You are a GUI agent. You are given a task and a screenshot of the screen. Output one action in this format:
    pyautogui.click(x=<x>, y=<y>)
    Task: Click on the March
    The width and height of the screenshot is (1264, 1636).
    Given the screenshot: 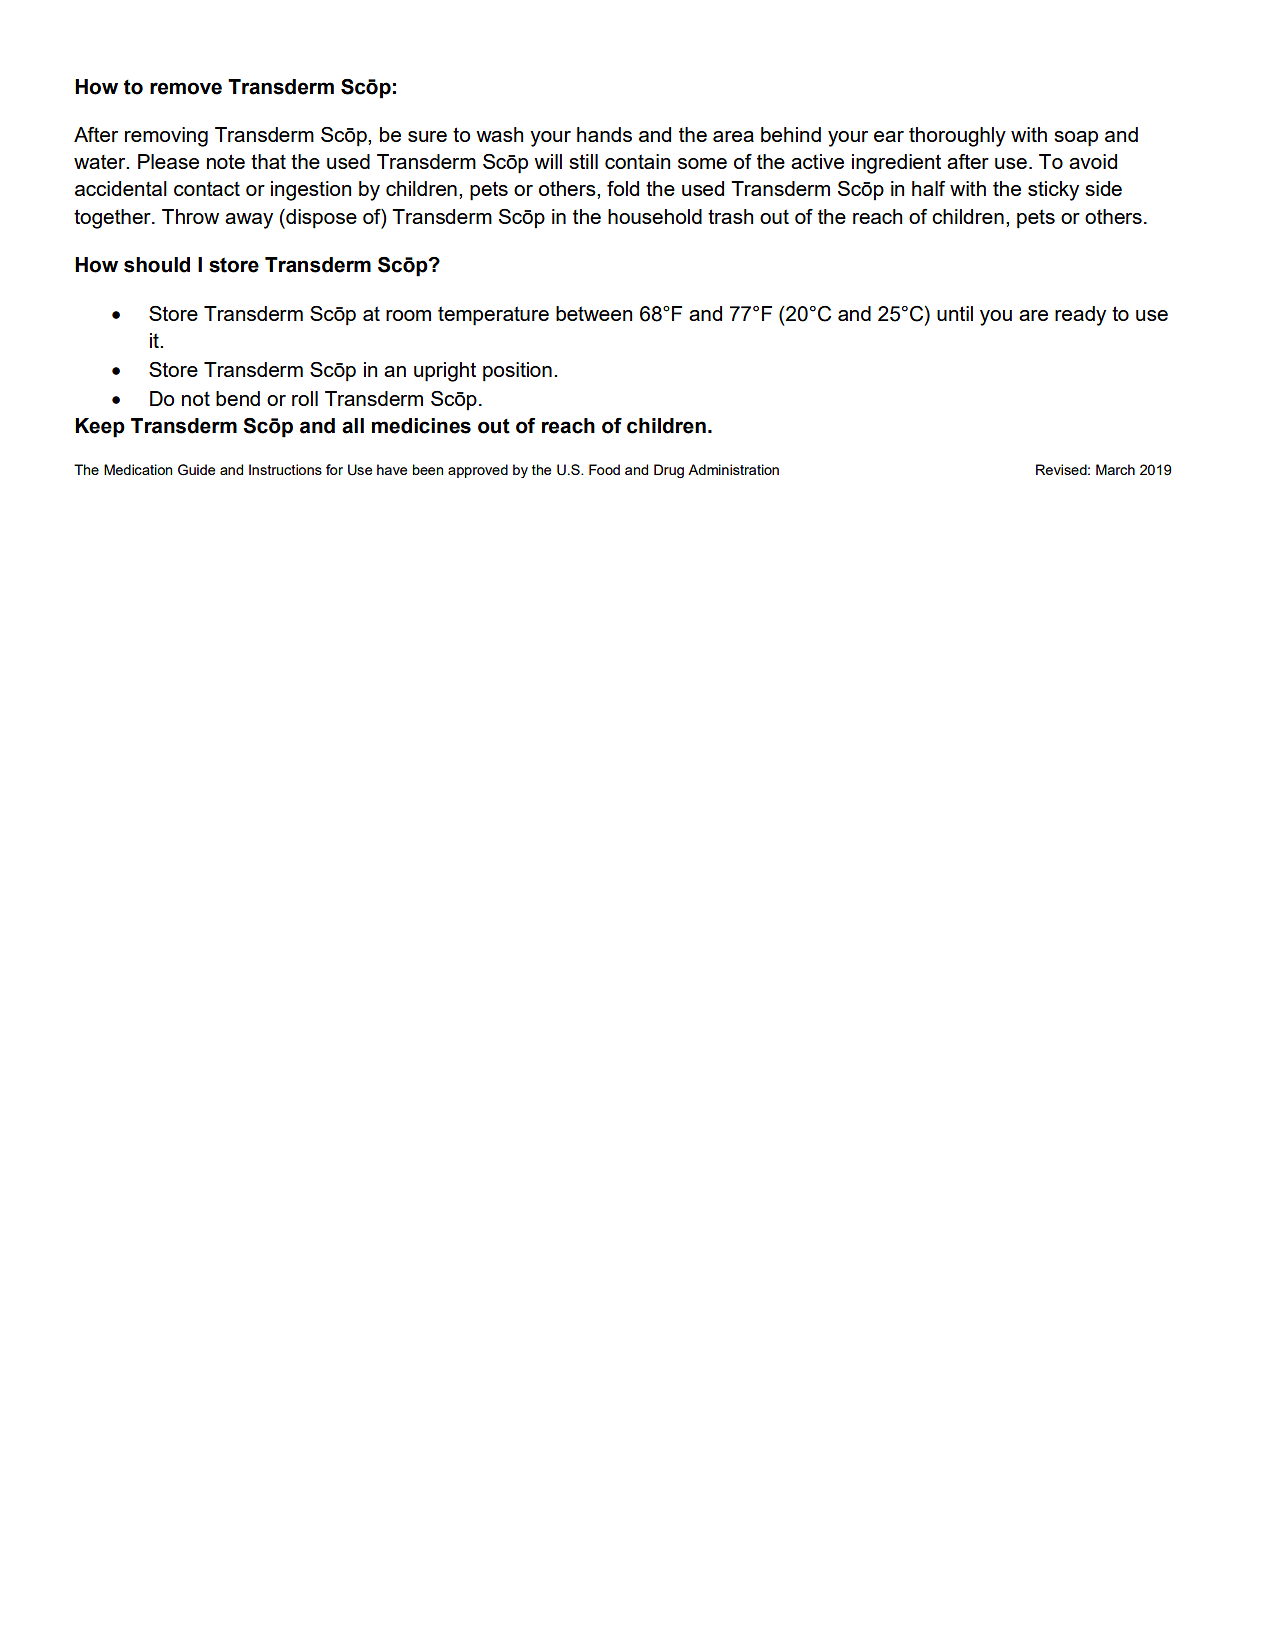 What is the action you would take?
    pyautogui.click(x=1115, y=469)
